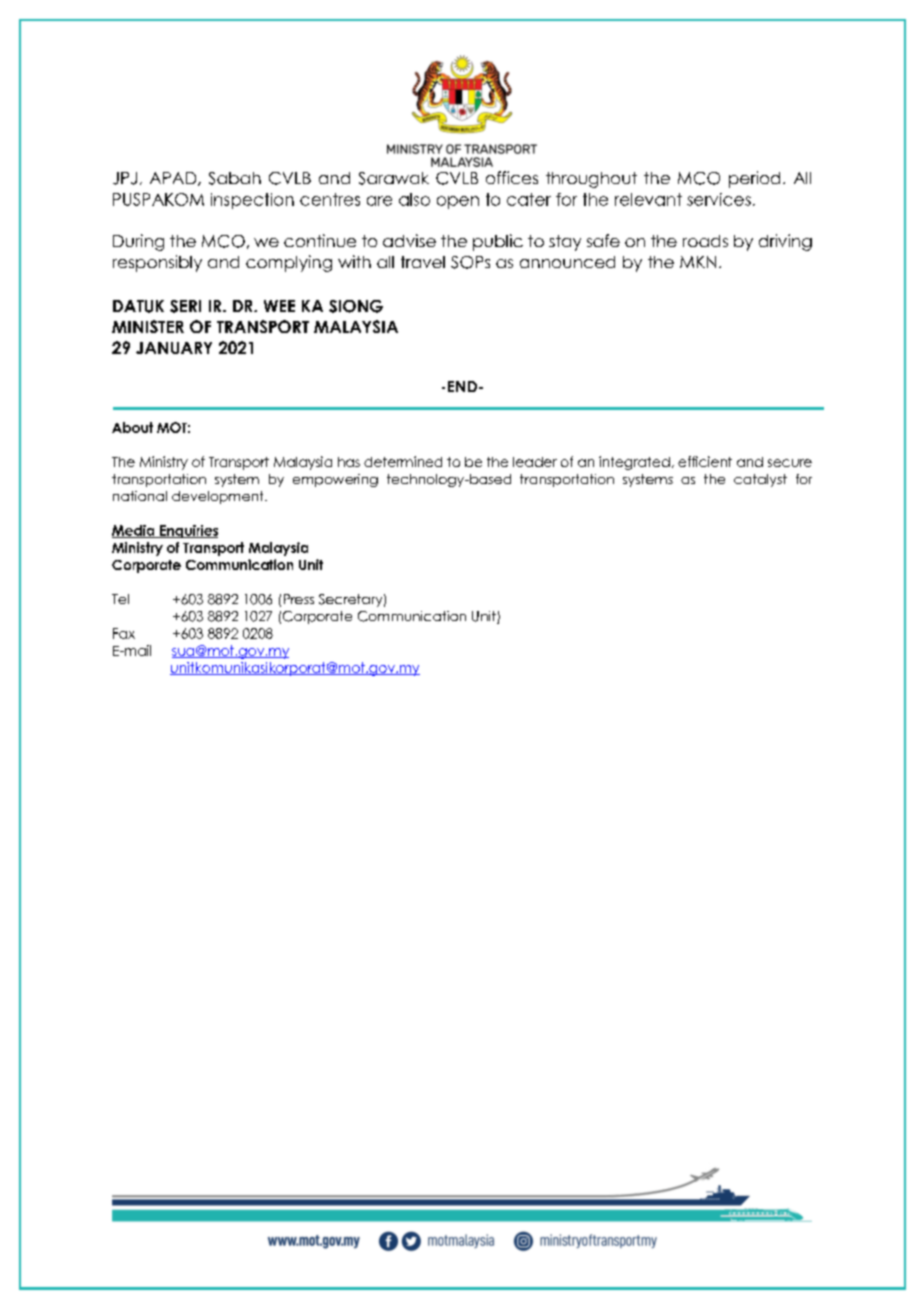  I want to click on WEE, so click(279, 306).
